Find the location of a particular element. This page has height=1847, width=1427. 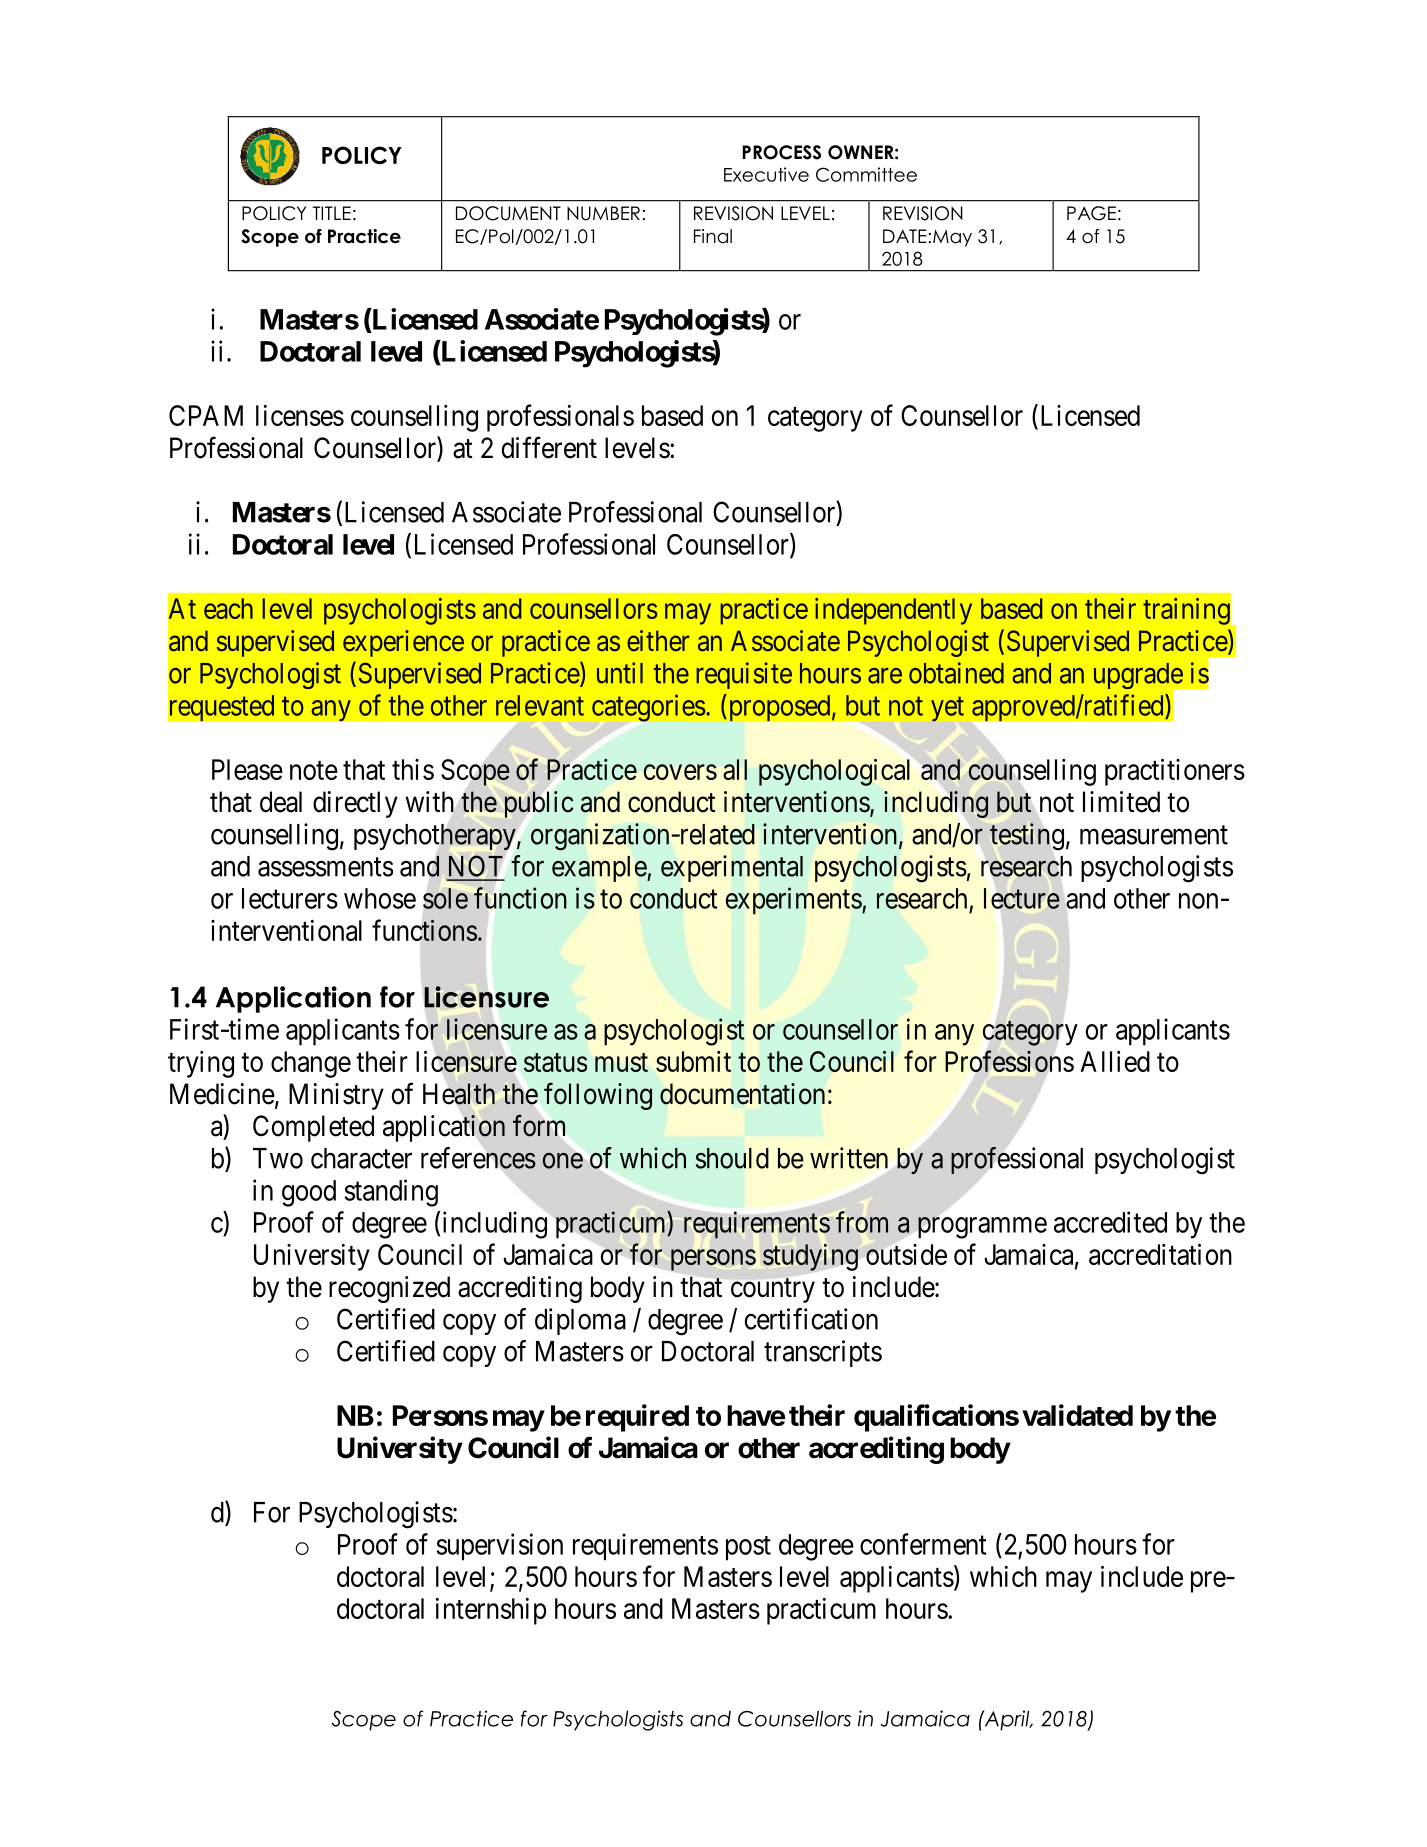

Final is located at coordinates (713, 236).
